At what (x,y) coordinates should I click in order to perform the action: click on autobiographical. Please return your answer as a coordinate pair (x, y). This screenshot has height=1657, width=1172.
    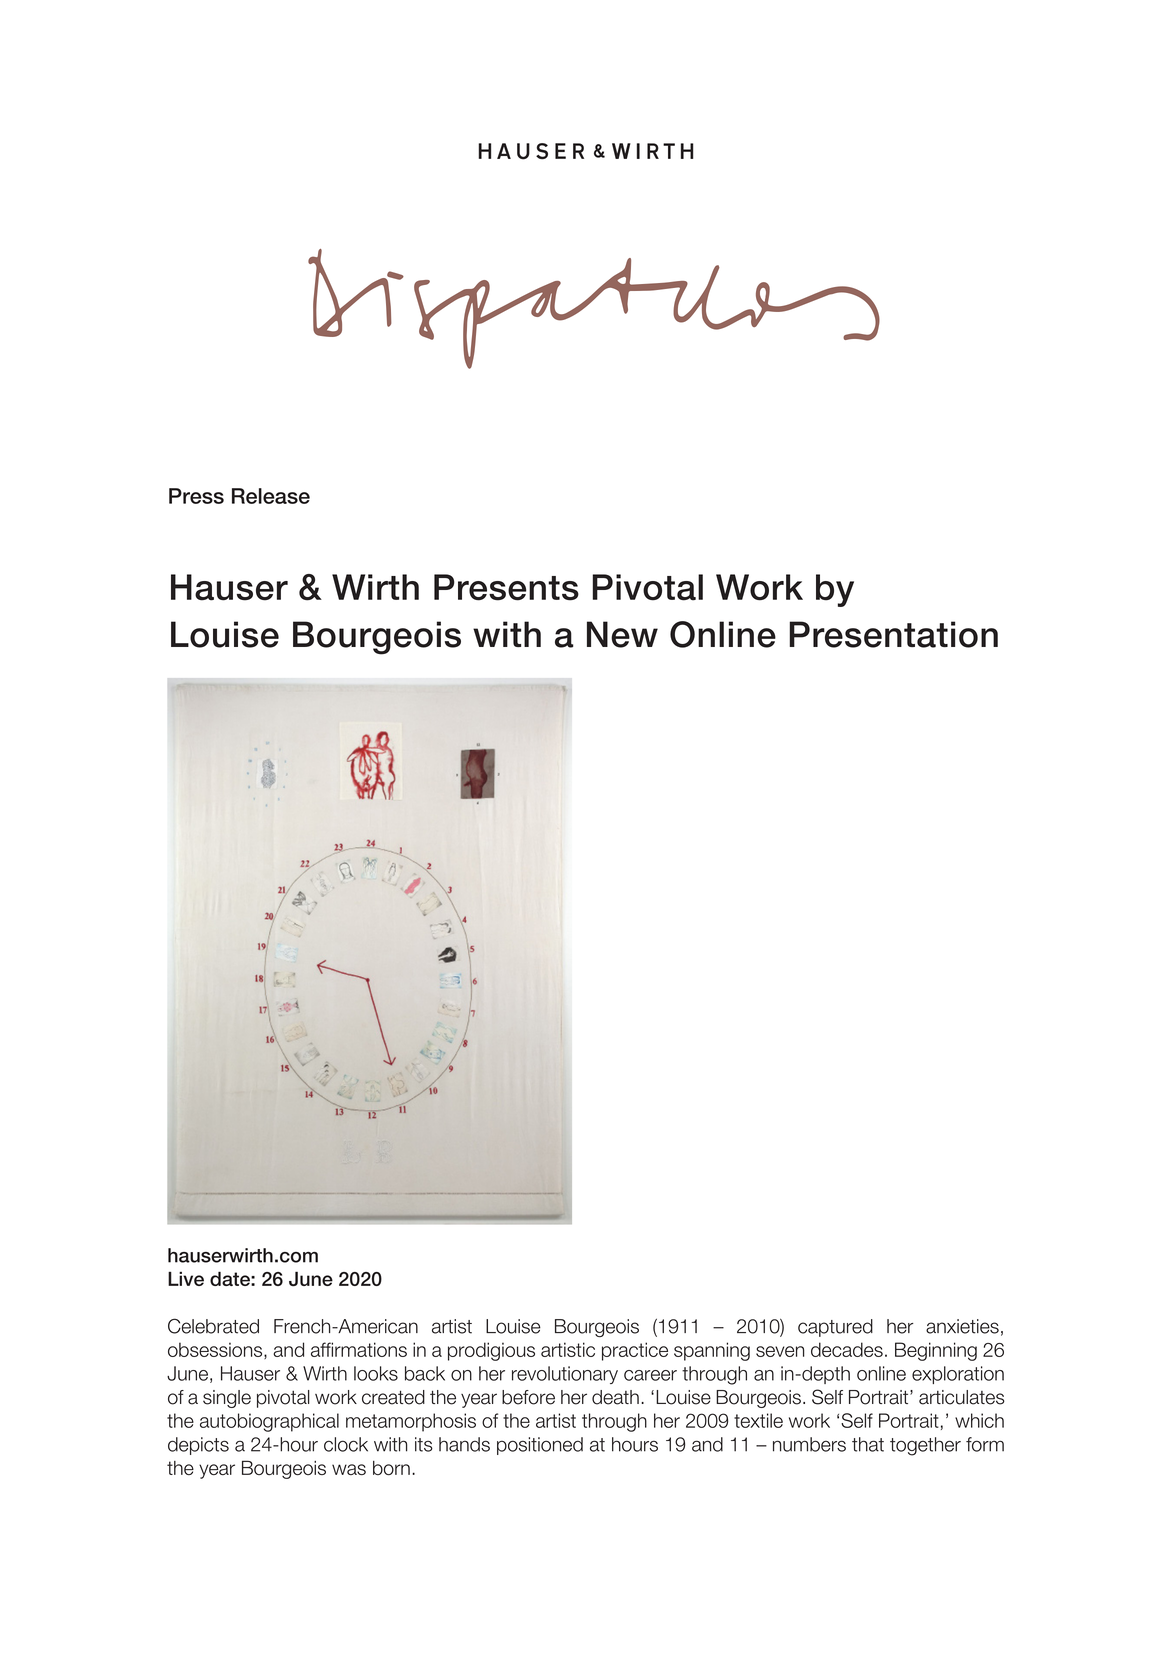
    Looking at the image, I should click on (269, 1422).
